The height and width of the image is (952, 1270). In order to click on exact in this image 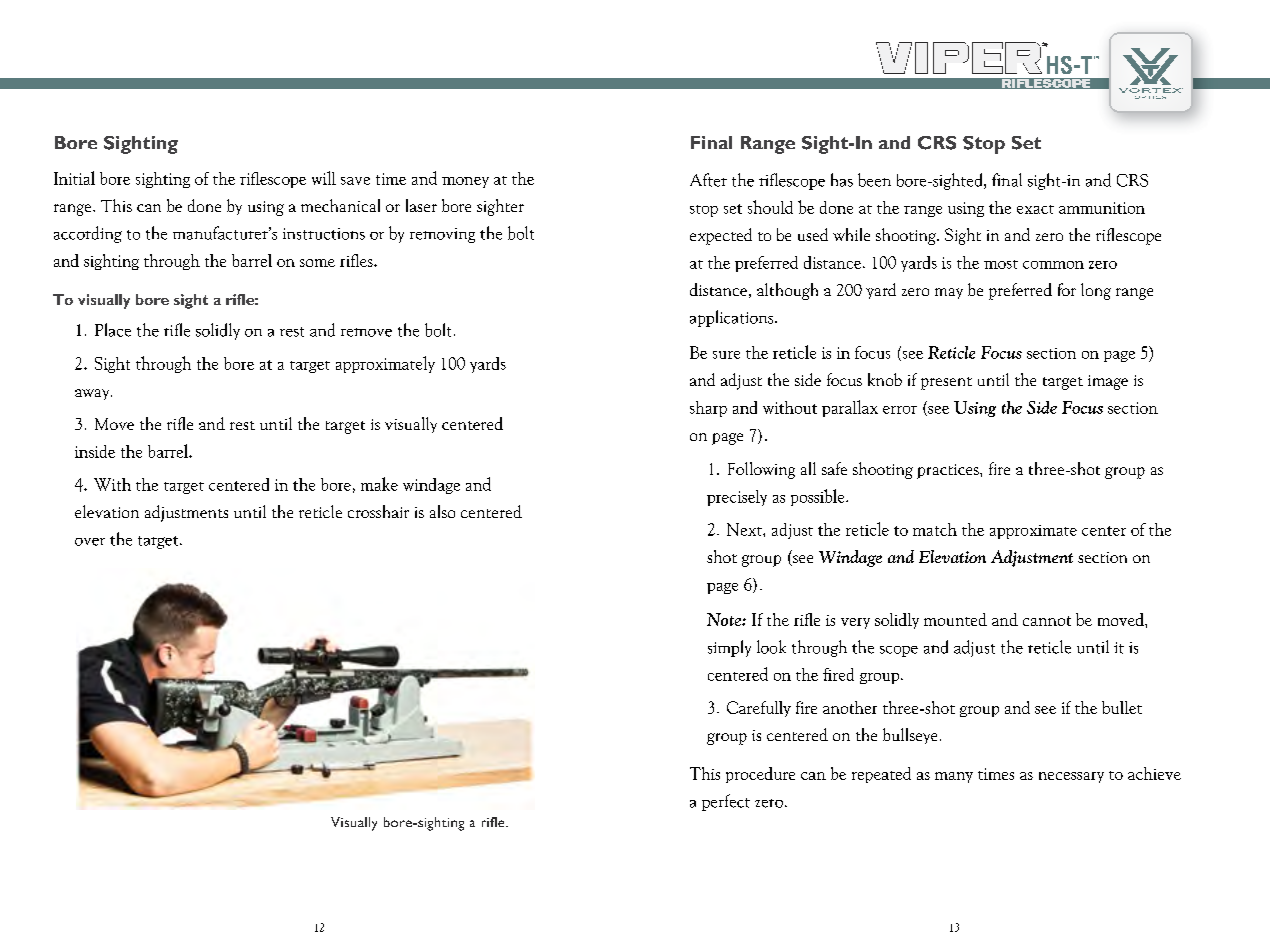, I will do `click(1035, 209)`.
